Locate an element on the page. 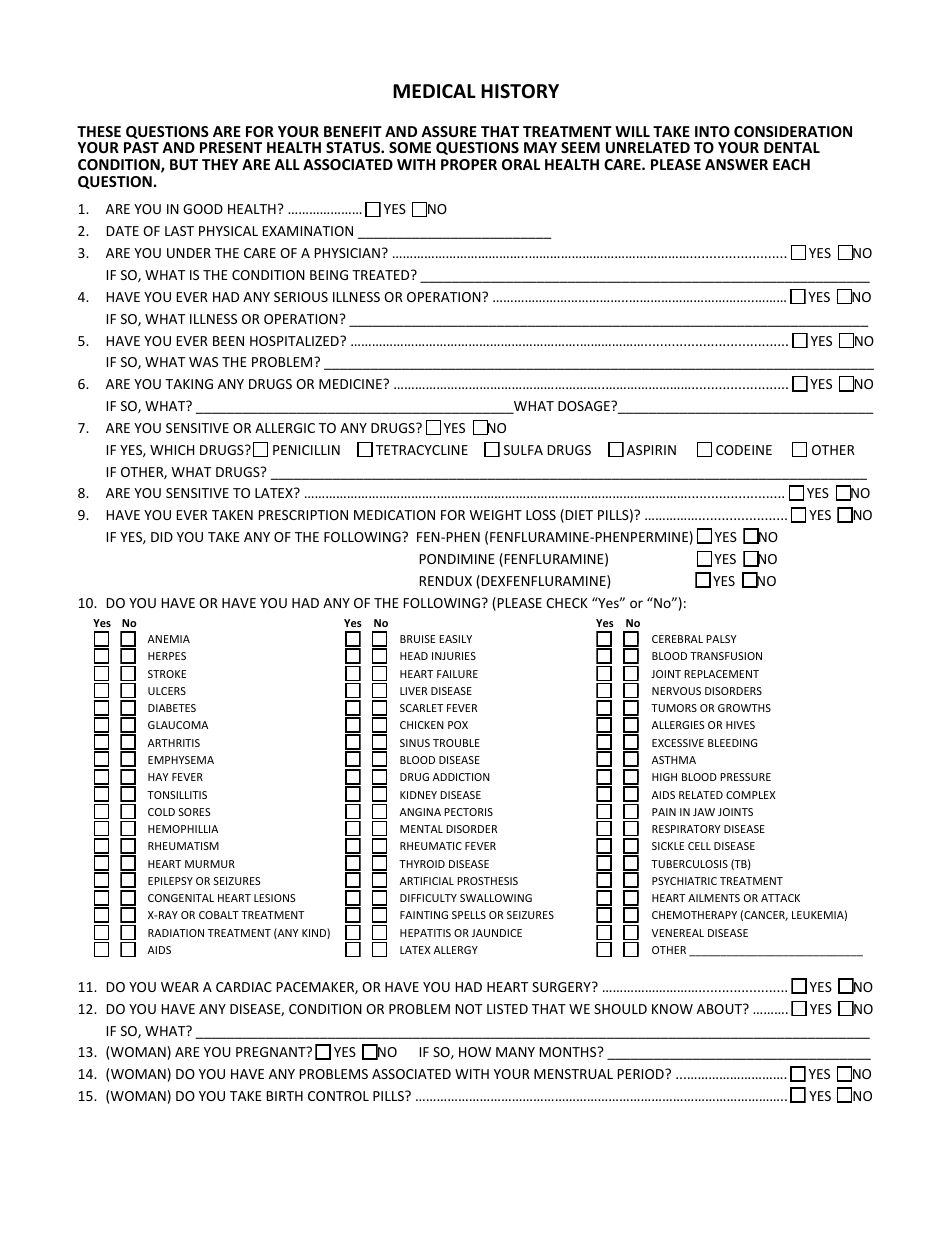 This document has height=1233, width=952. HOW is located at coordinates (475, 1052).
